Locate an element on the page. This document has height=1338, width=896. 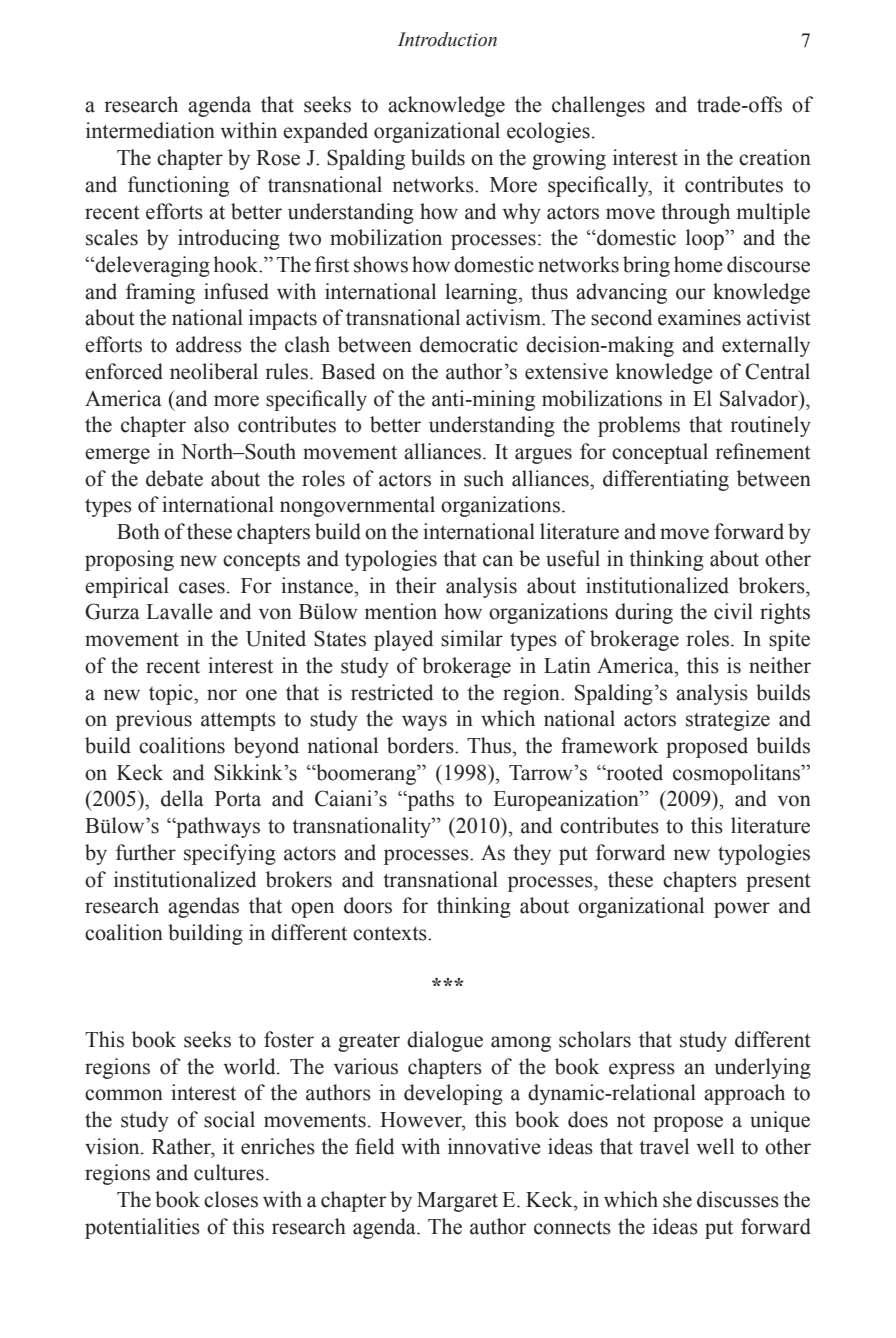
such is located at coordinates (484, 478).
